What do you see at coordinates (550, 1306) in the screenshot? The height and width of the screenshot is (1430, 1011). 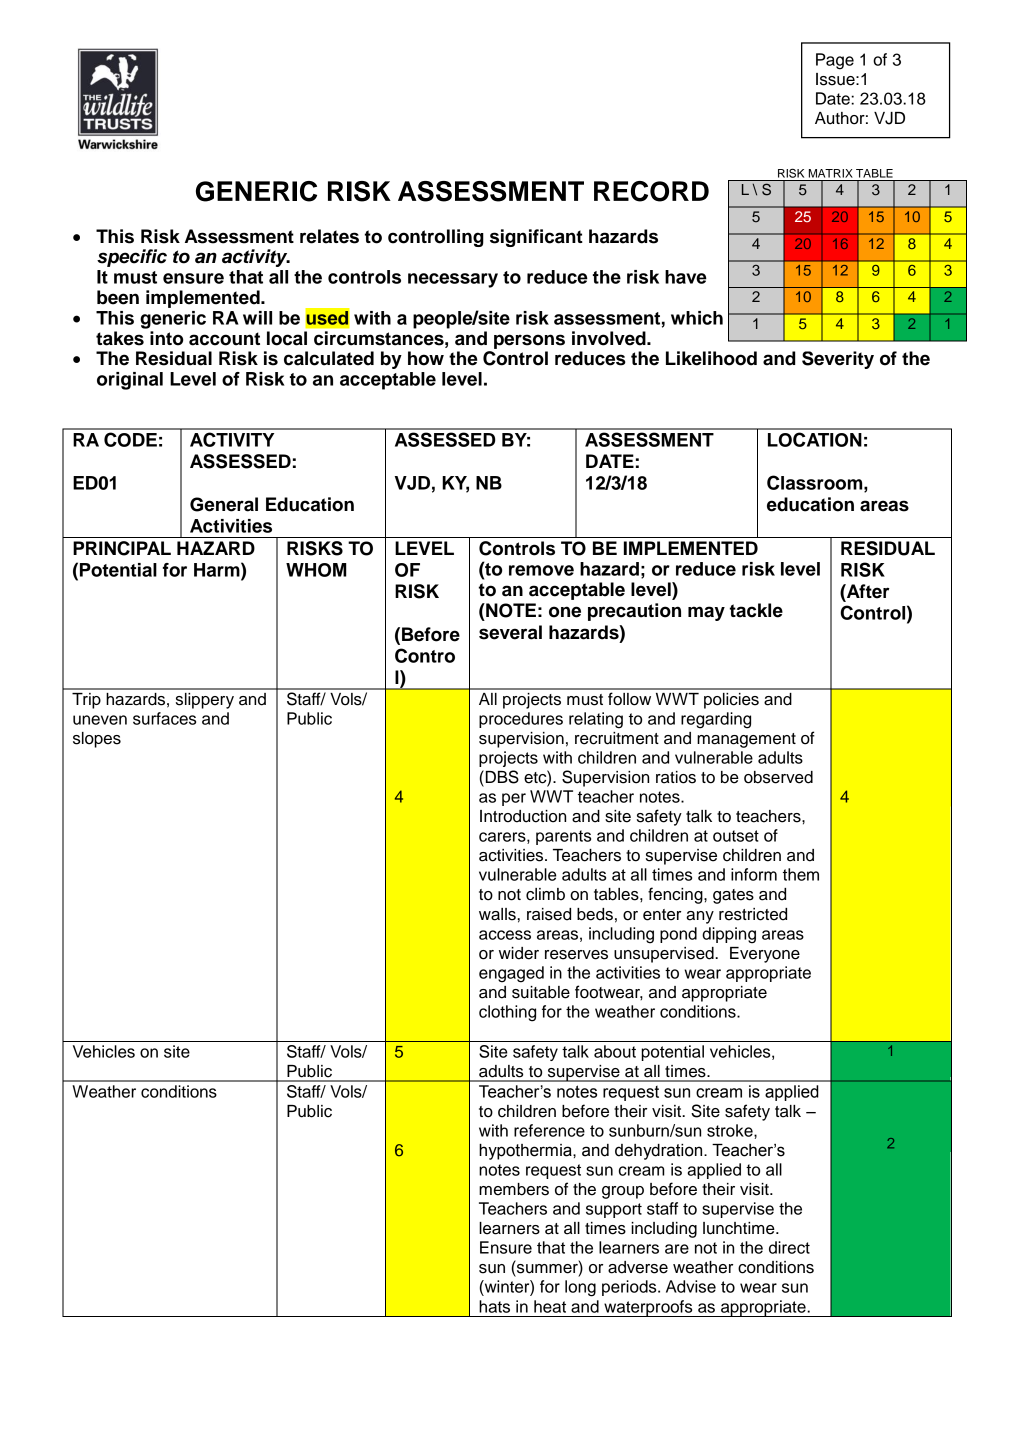 I see `heat` at bounding box center [550, 1306].
